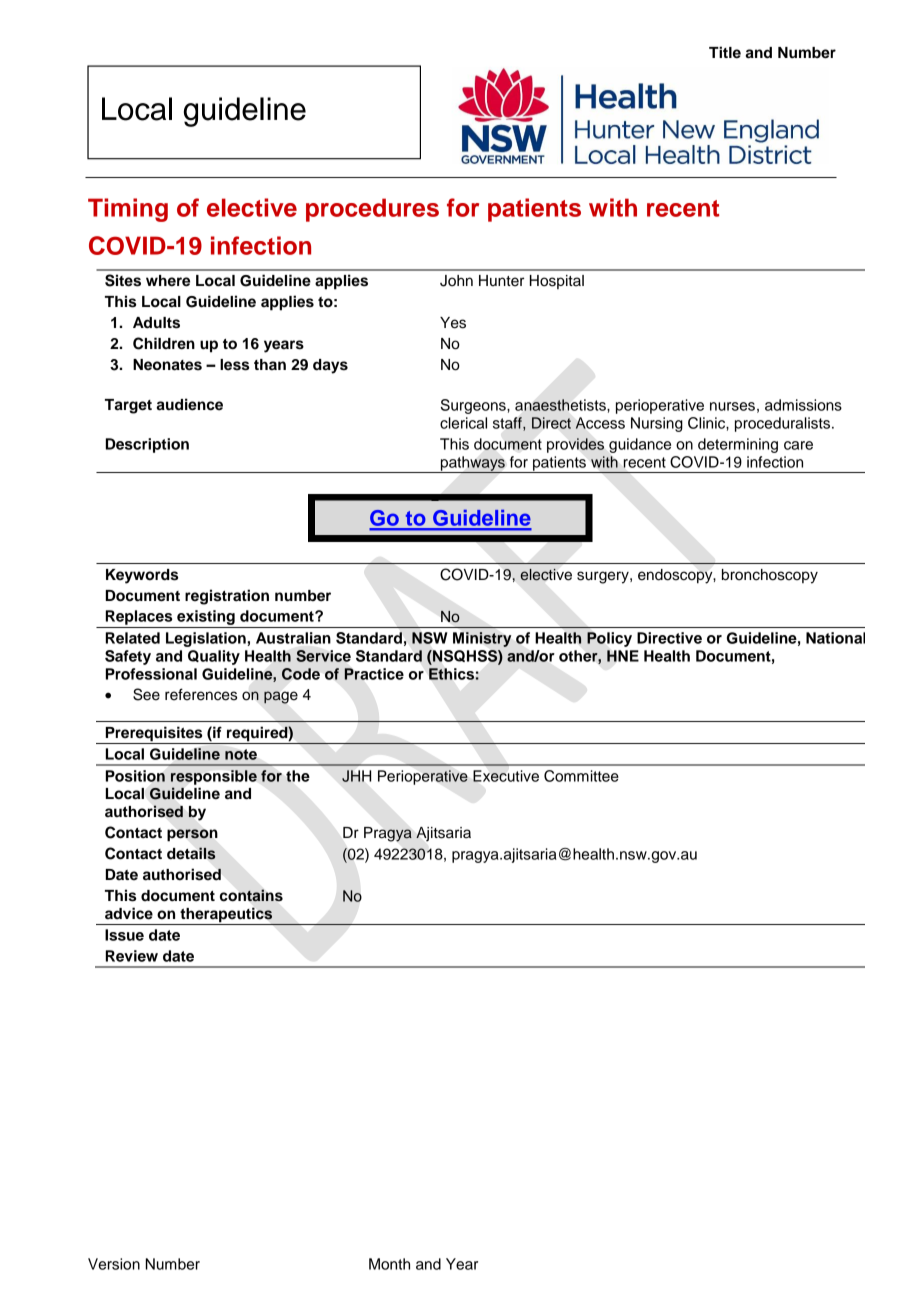 This page has height=1308, width=924. What do you see at coordinates (114, 1264) in the page?
I see `Version` at bounding box center [114, 1264].
